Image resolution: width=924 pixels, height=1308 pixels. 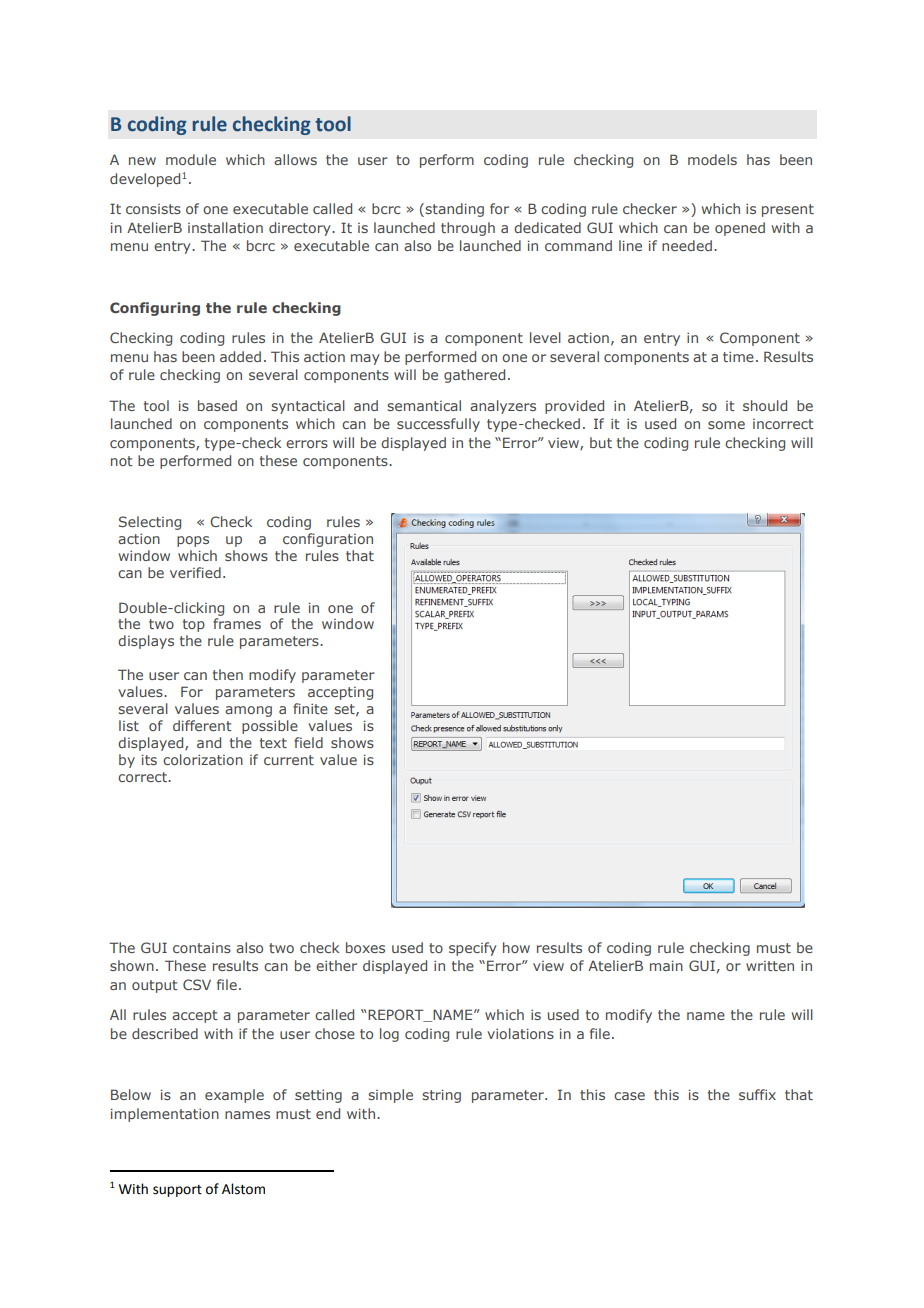 I want to click on main, so click(x=666, y=965).
